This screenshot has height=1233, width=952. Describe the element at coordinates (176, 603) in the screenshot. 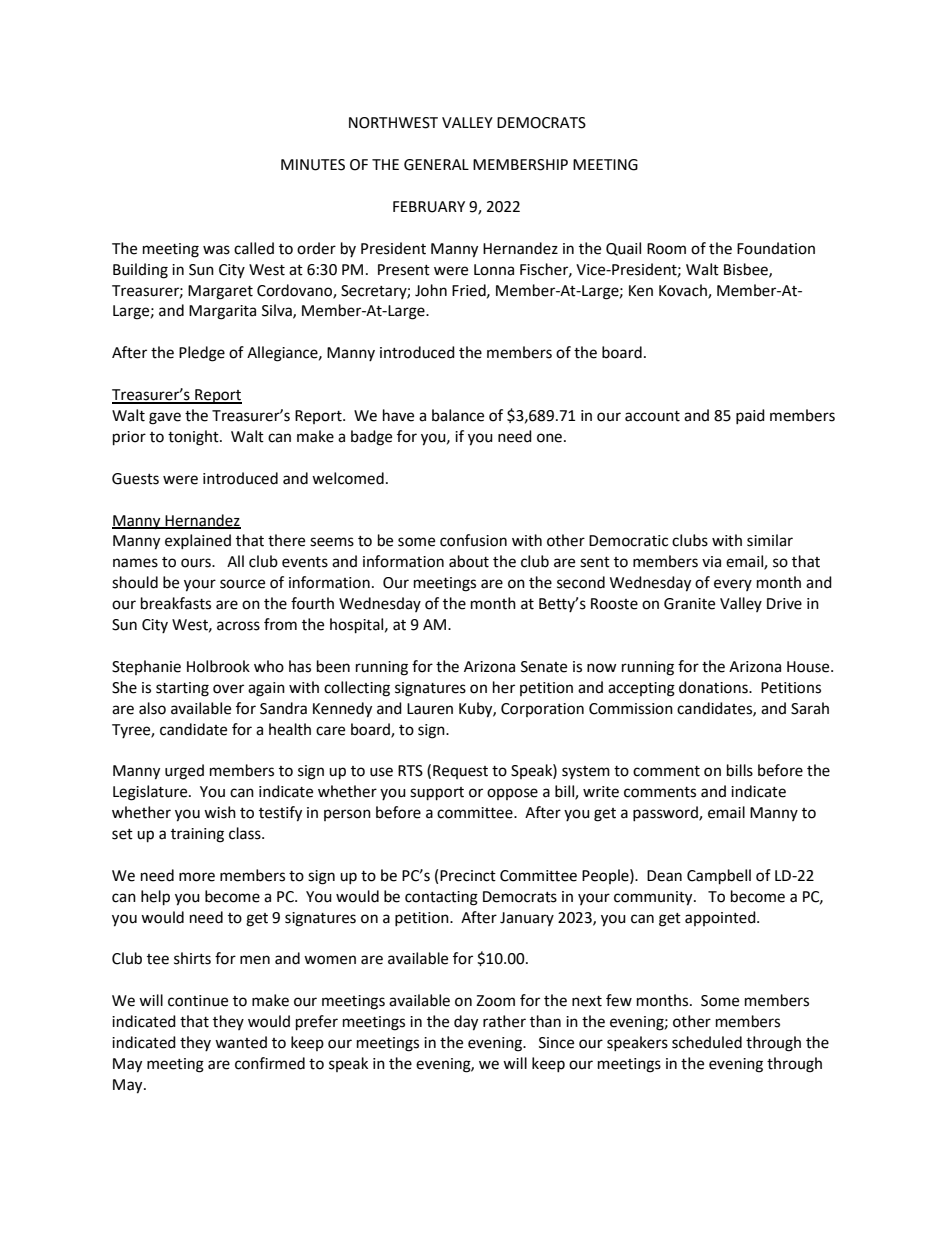

I see `breakfasts` at that location.
